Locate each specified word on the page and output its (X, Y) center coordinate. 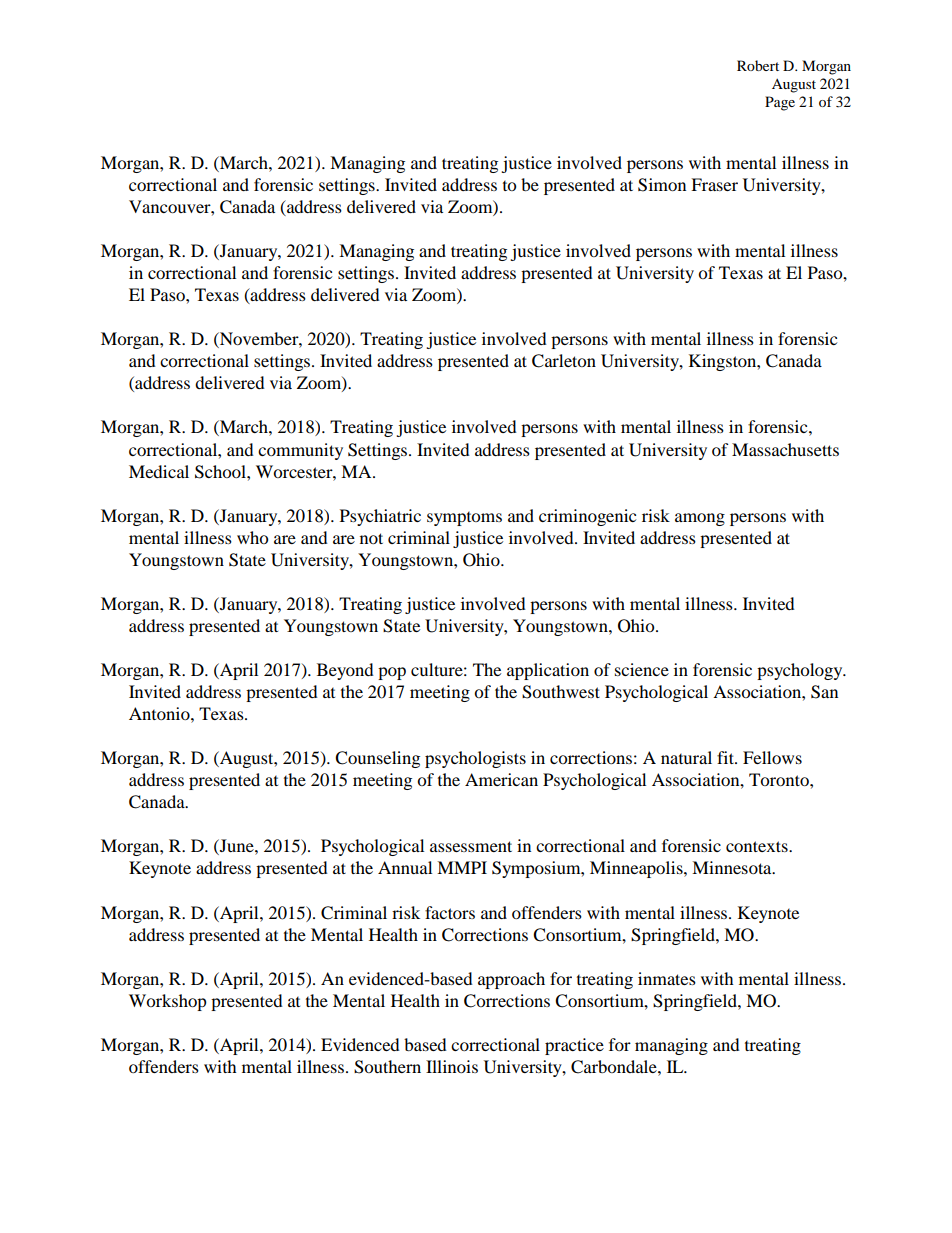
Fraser (714, 184)
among (700, 519)
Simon (662, 185)
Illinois (452, 1066)
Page (780, 103)
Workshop (168, 1002)
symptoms (464, 519)
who (252, 537)
